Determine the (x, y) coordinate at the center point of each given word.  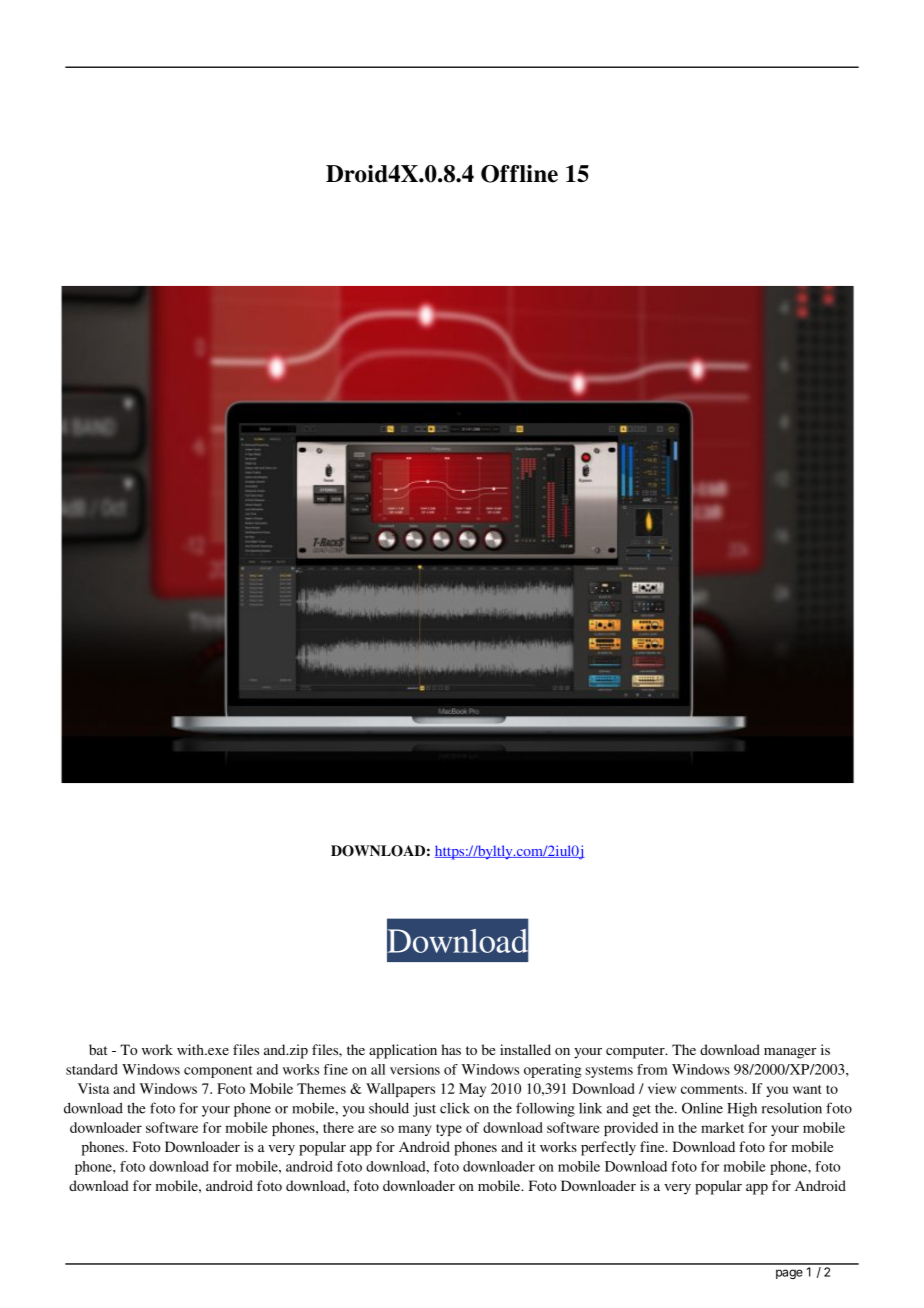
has (451, 1049)
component (218, 1072)
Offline (519, 174)
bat (98, 1049)
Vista (93, 1088)
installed (525, 1049)
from (652, 1069)
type (449, 1130)
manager (790, 1053)
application (403, 1051)
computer (636, 1052)
